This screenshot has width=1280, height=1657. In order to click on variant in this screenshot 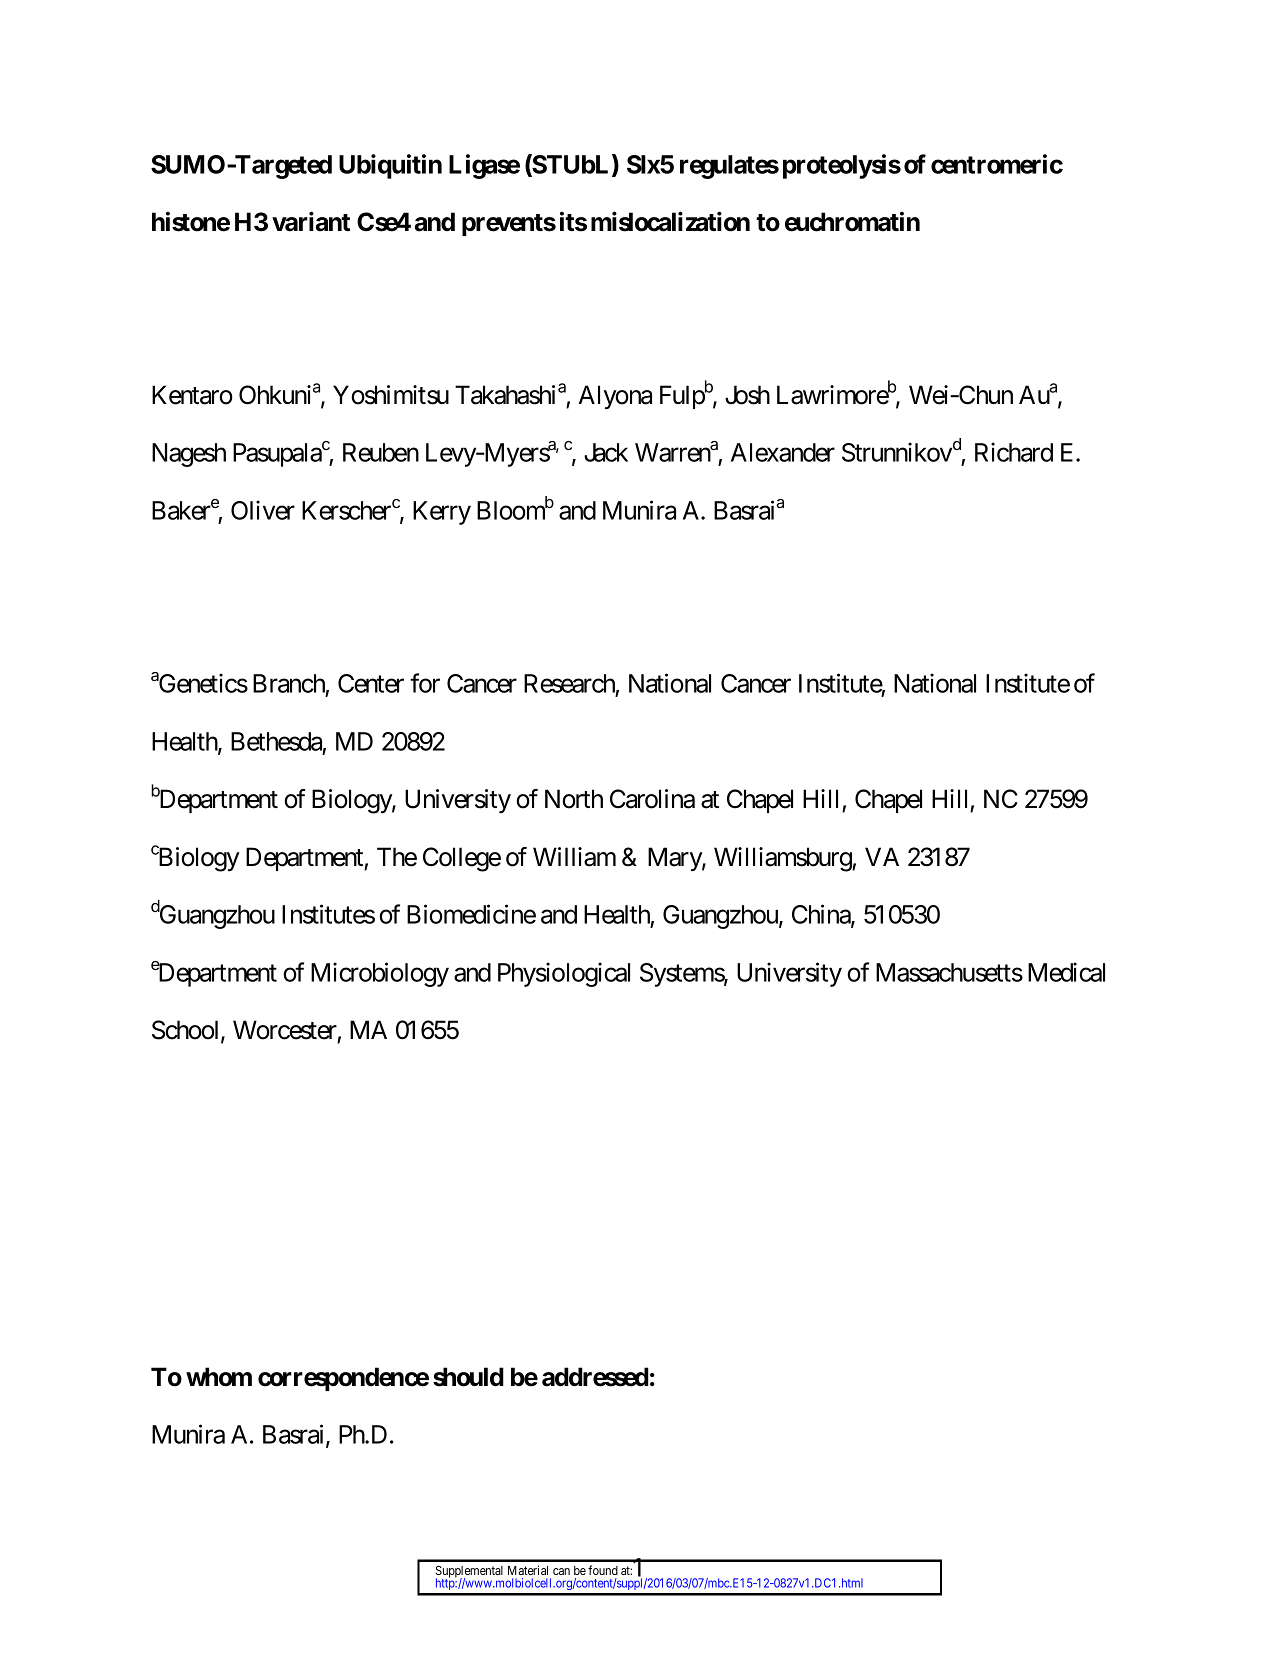, I will do `click(311, 222)`.
